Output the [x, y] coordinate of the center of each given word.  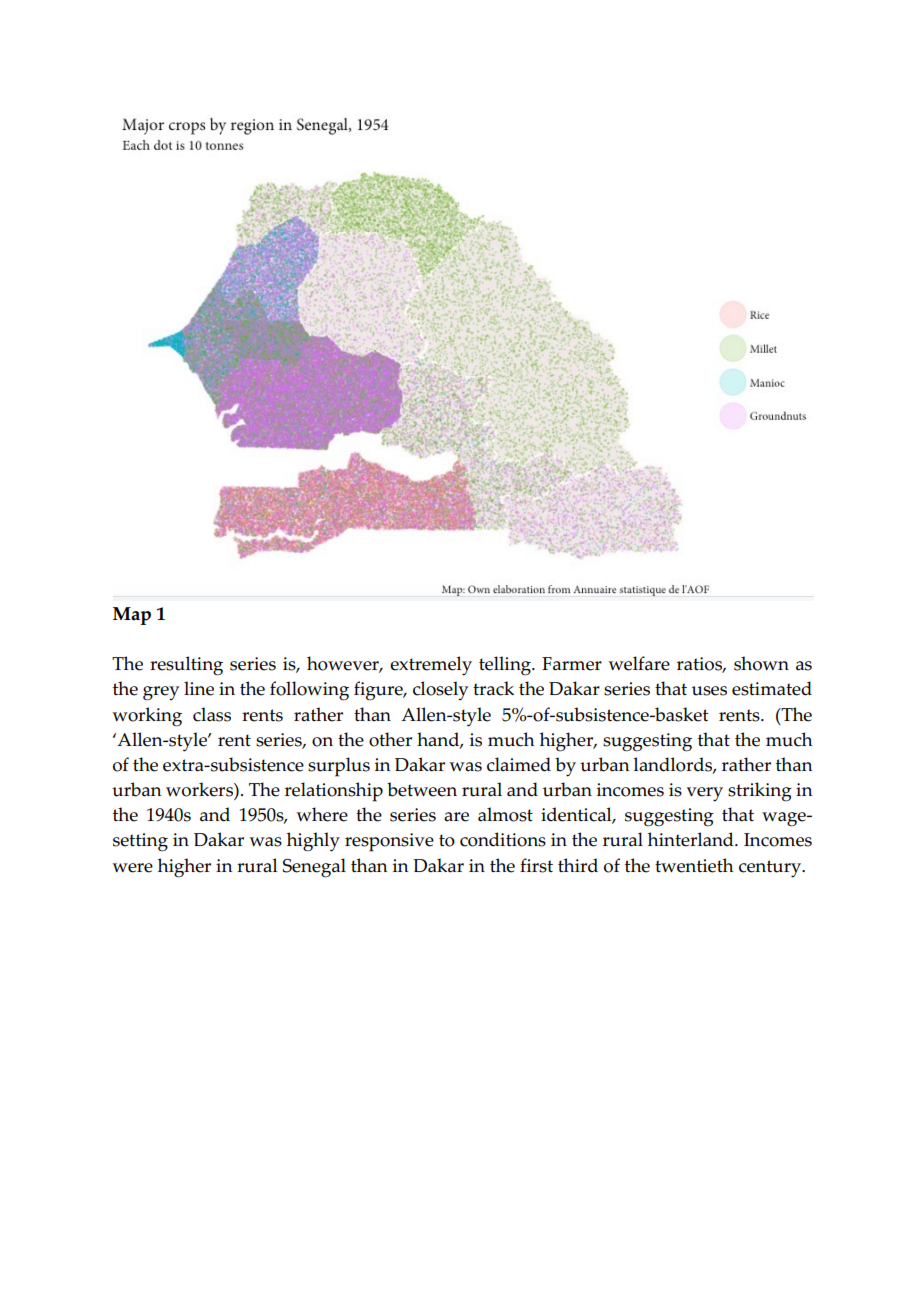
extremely [431, 666]
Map [132, 616]
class [212, 714]
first [536, 865]
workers [200, 789]
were [132, 868]
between [422, 789]
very [704, 794]
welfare [639, 663]
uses [709, 691]
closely [440, 691]
